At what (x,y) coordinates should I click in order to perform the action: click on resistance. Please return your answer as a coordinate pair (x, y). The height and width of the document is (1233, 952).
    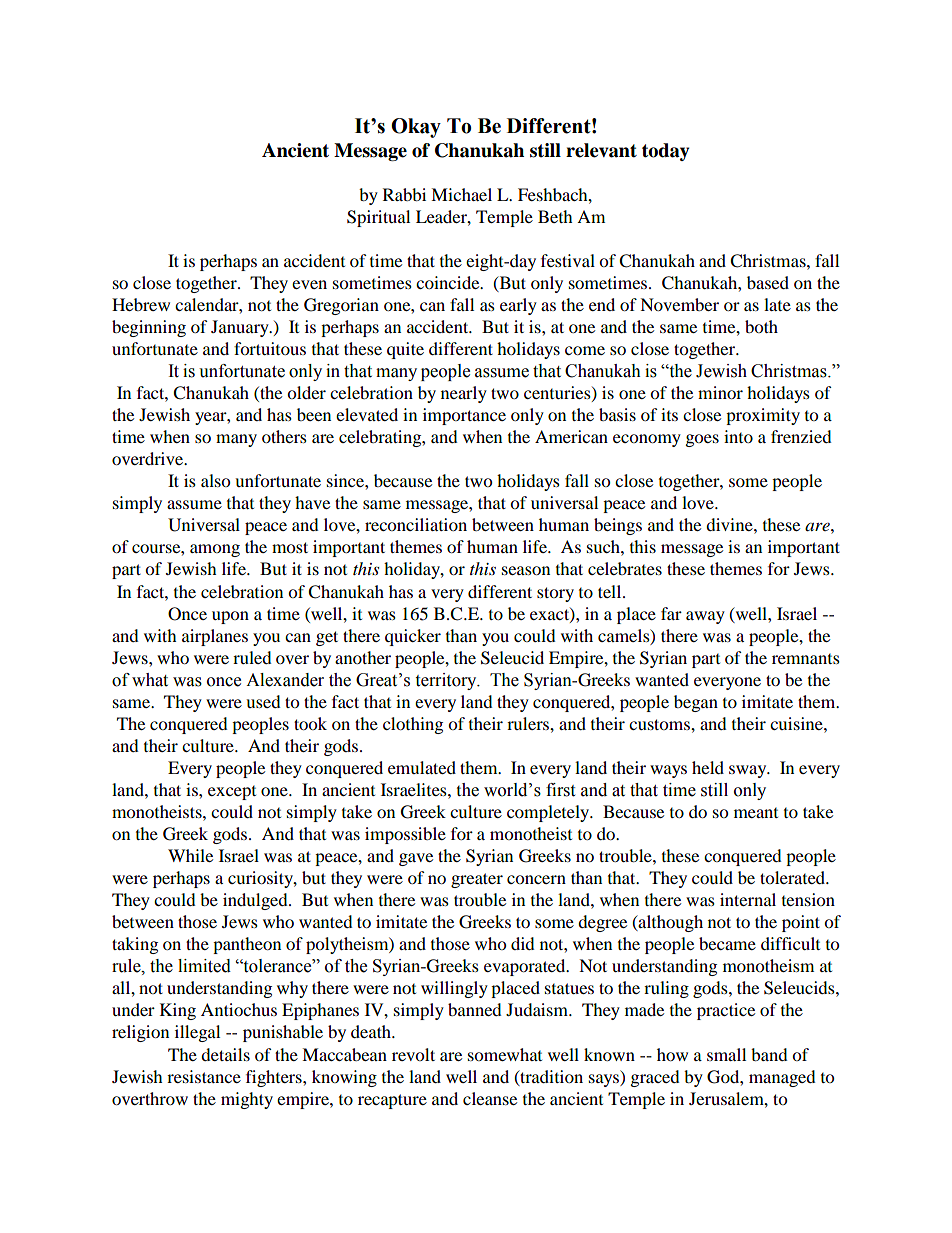
    Looking at the image, I should click on (204, 1076).
